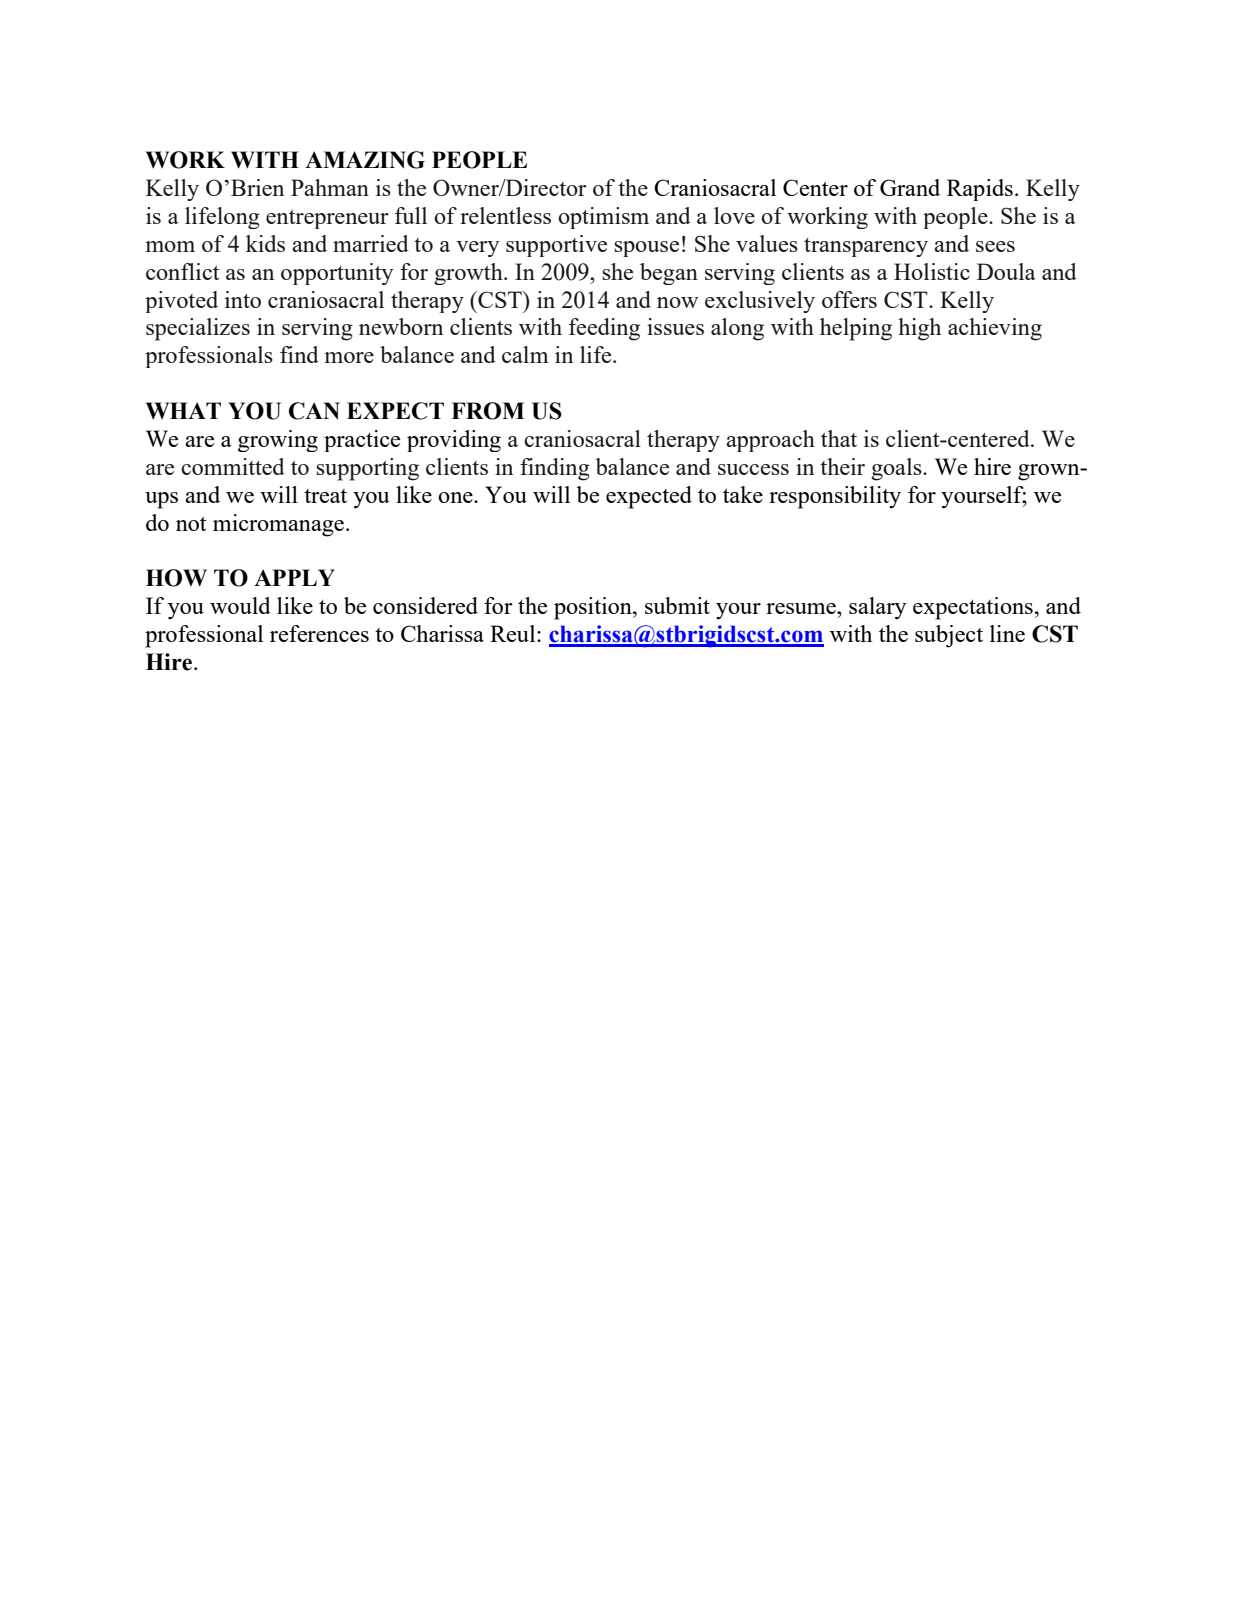 This screenshot has height=1600, width=1236. I want to click on one, so click(456, 497).
